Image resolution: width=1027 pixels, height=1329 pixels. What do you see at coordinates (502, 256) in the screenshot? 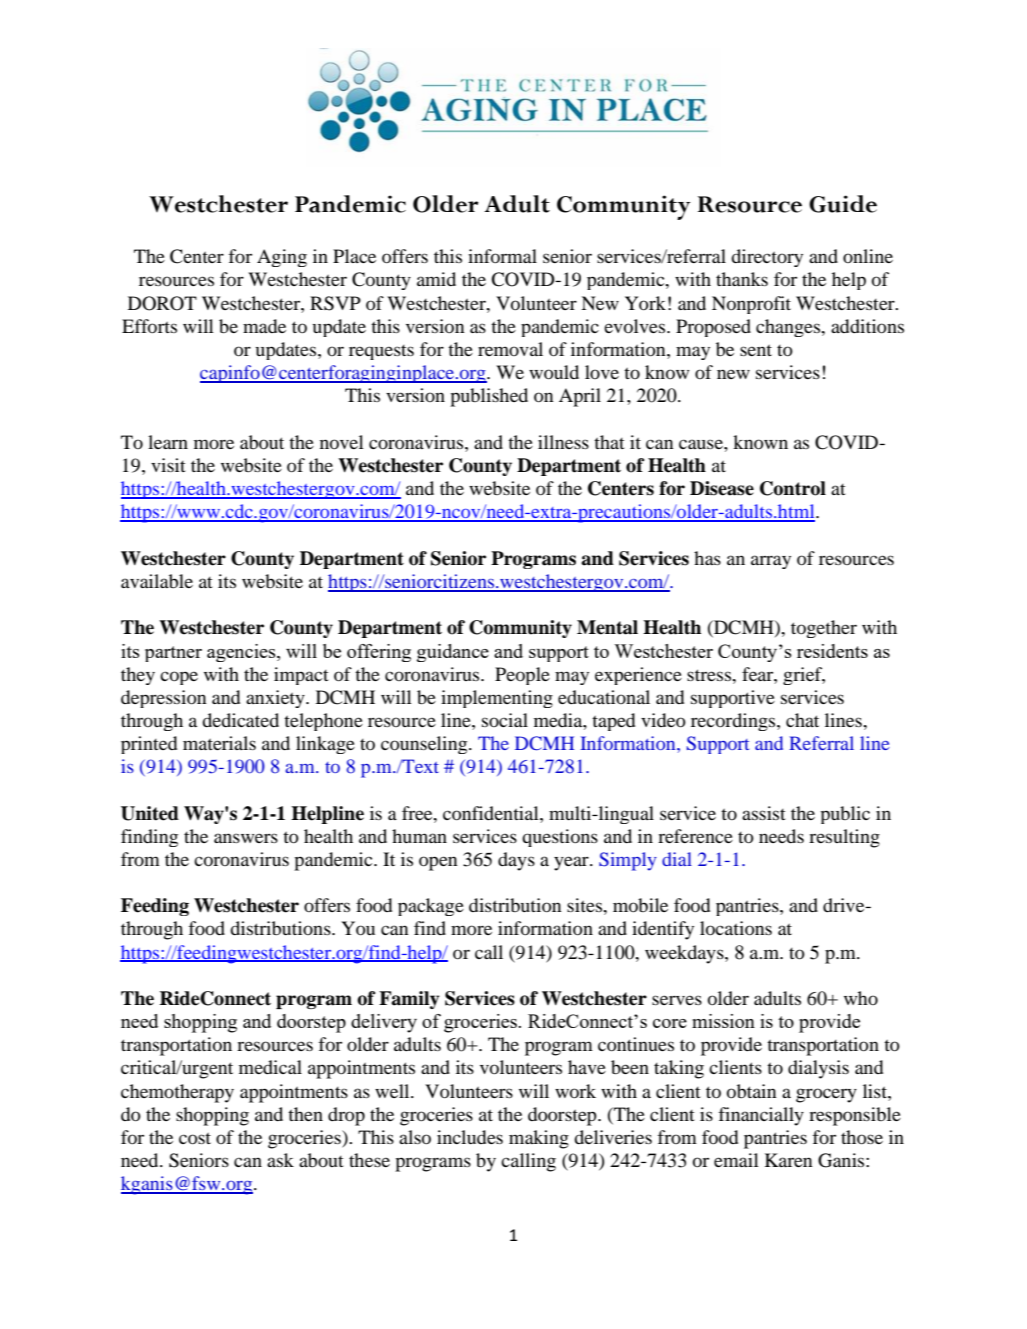
I see `informal` at bounding box center [502, 256].
